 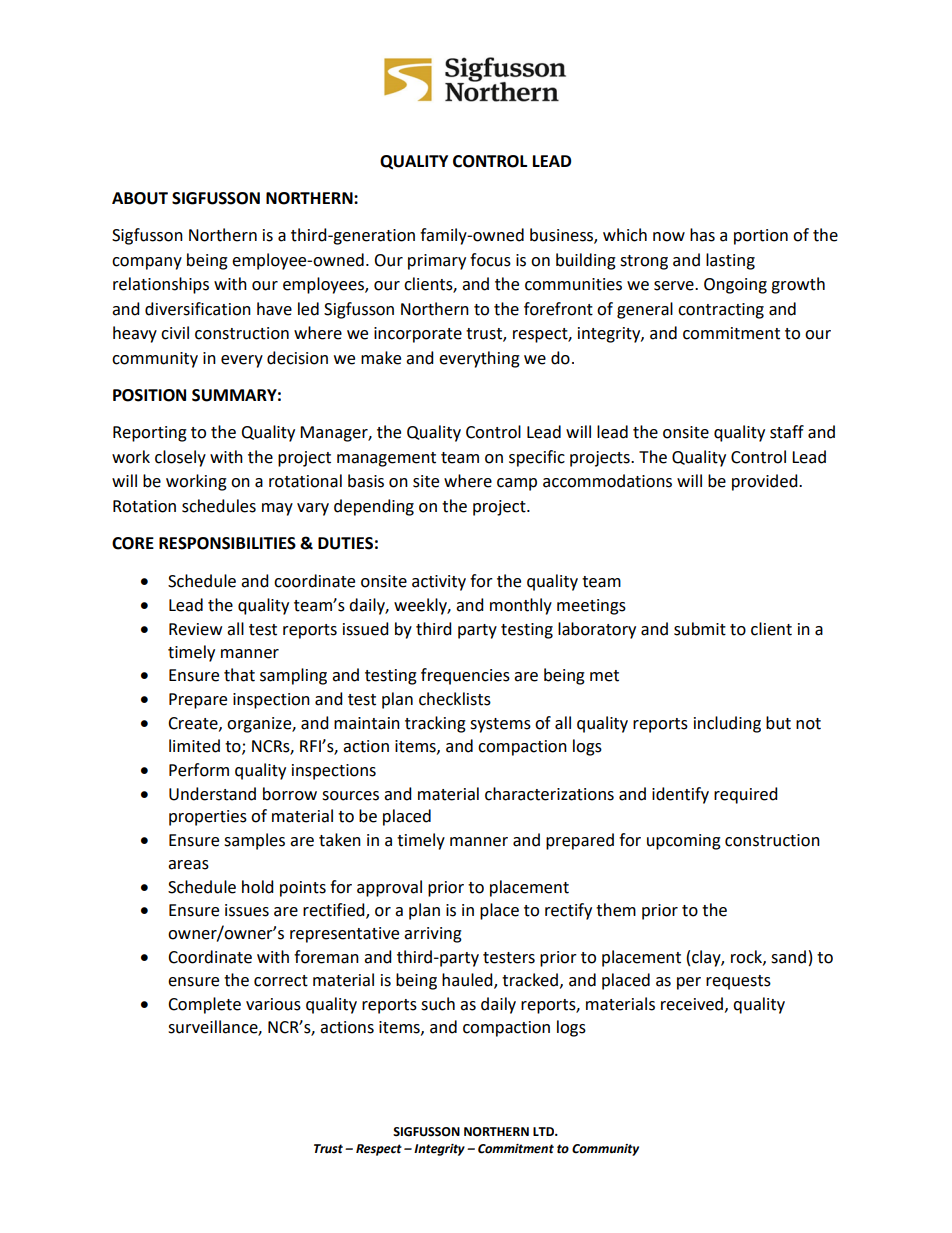 What do you see at coordinates (702, 235) in the document?
I see `has` at bounding box center [702, 235].
